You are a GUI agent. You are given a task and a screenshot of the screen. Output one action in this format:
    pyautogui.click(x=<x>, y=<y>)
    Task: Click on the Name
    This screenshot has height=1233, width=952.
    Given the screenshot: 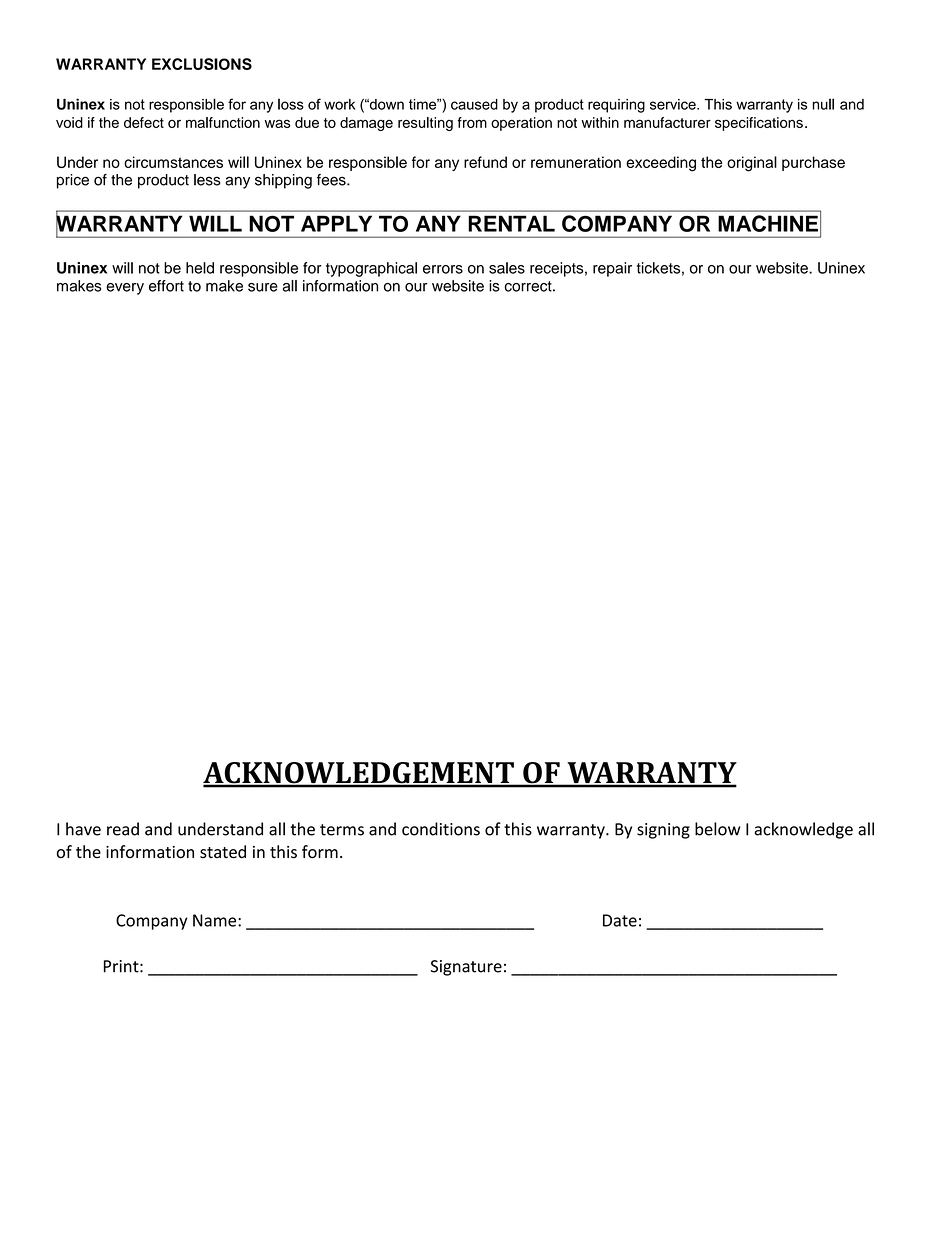 What is the action you would take?
    pyautogui.click(x=216, y=920)
